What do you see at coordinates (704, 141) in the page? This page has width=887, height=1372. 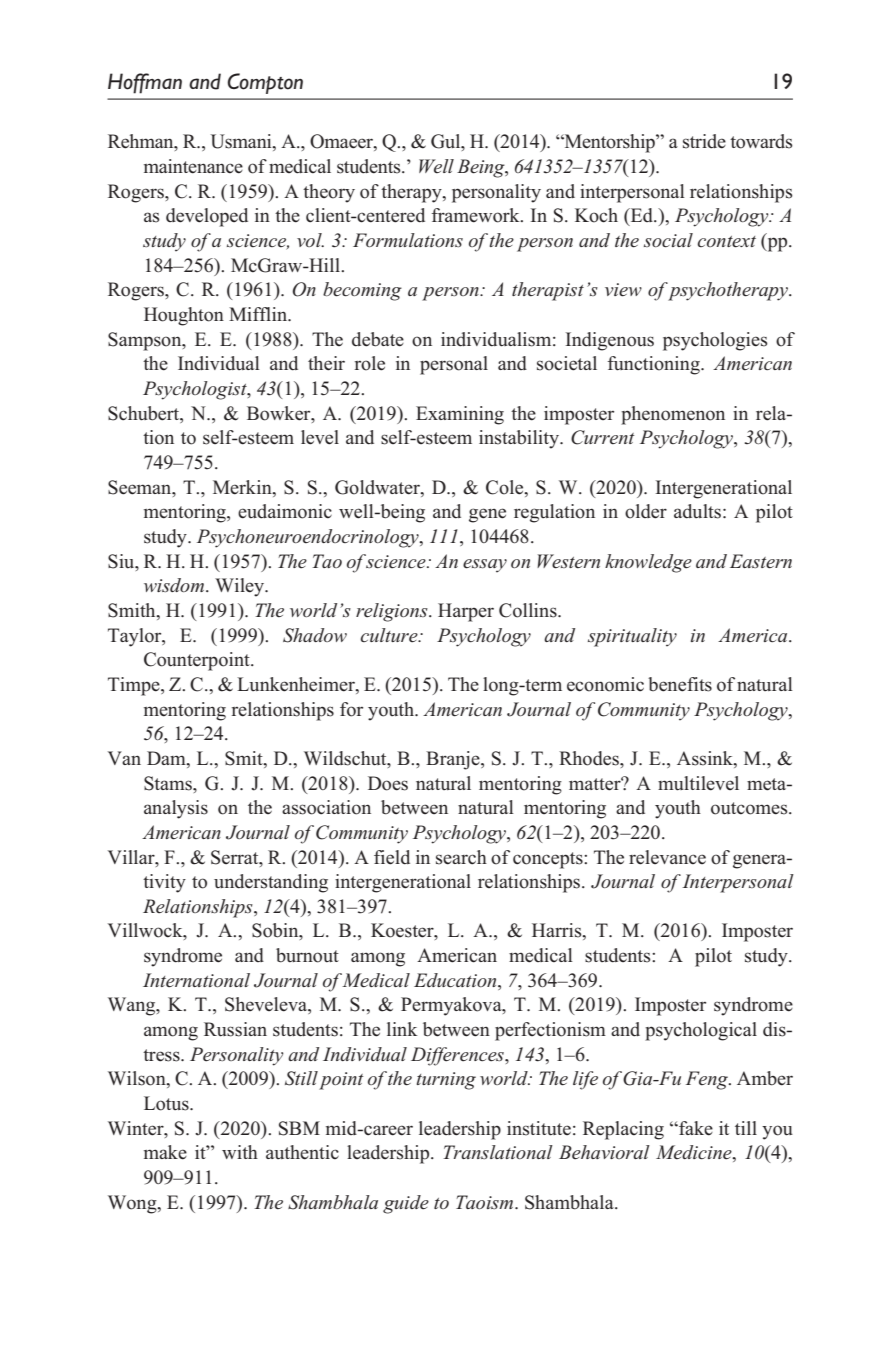 I see `stride` at bounding box center [704, 141].
